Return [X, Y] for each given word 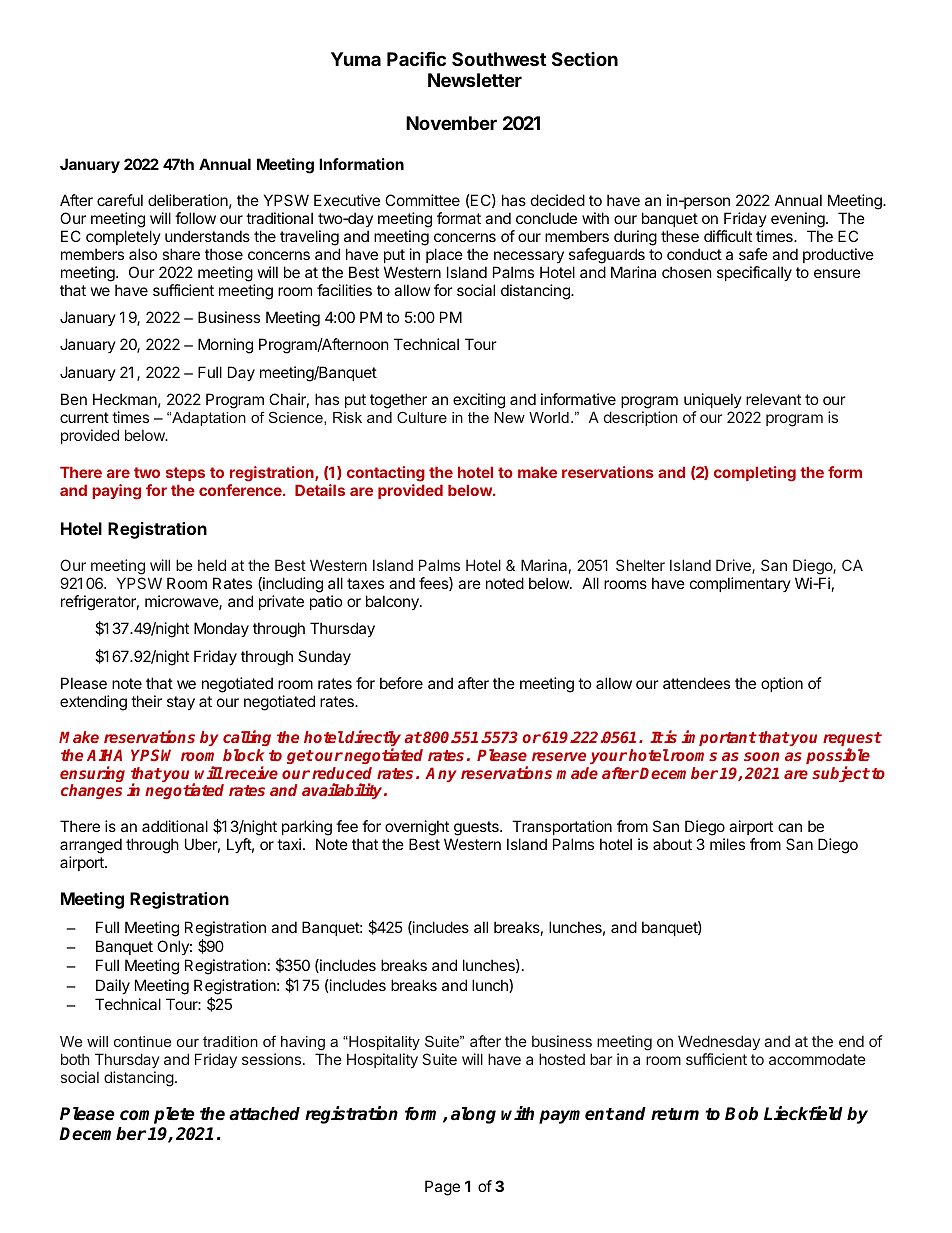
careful [120, 200]
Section [585, 59]
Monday [221, 629]
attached [264, 1114]
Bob [741, 1114]
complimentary [740, 584]
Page [442, 1188]
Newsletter [475, 80]
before [401, 683]
